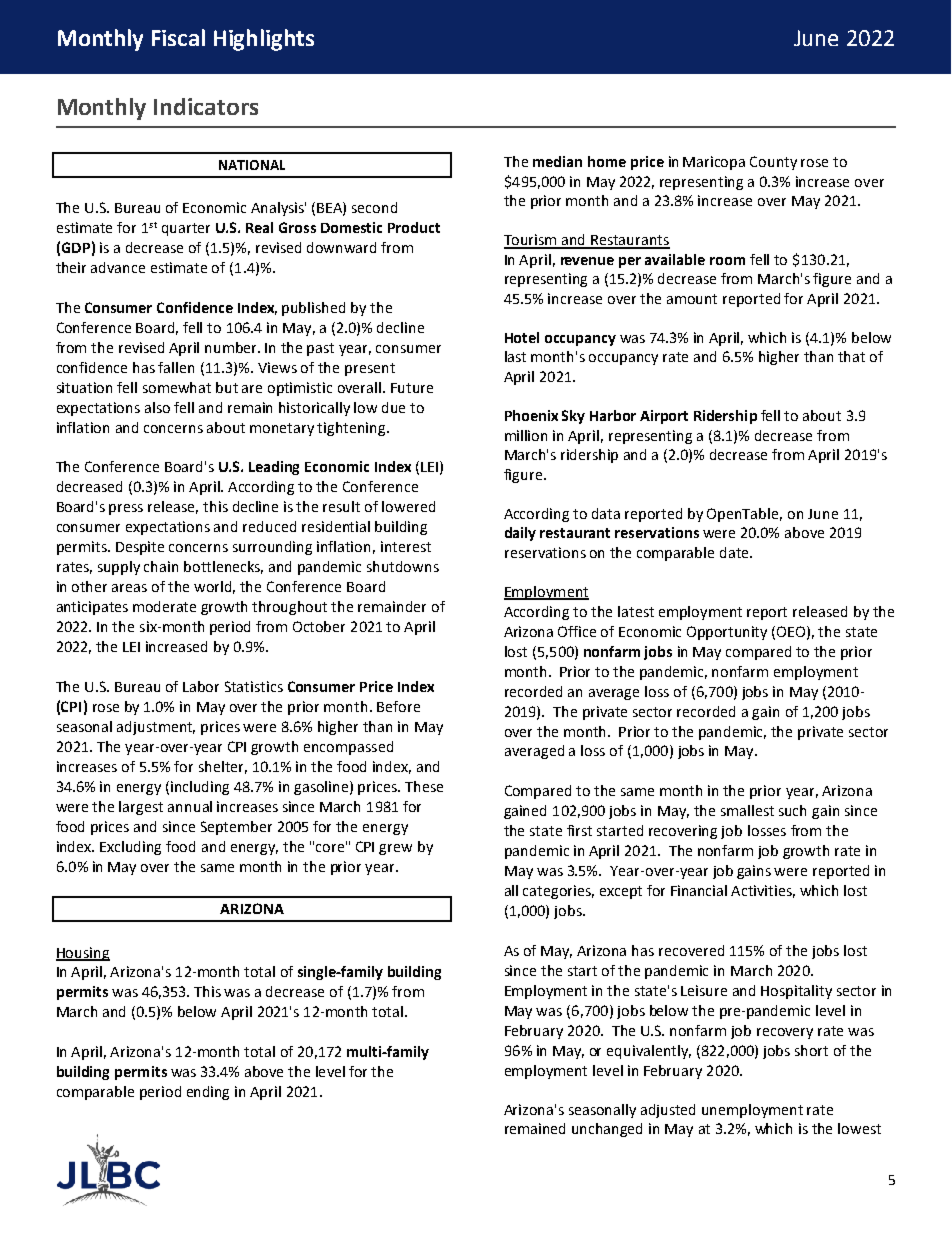 This document has width=952, height=1233. What do you see at coordinates (557, 161) in the document?
I see `median` at bounding box center [557, 161].
